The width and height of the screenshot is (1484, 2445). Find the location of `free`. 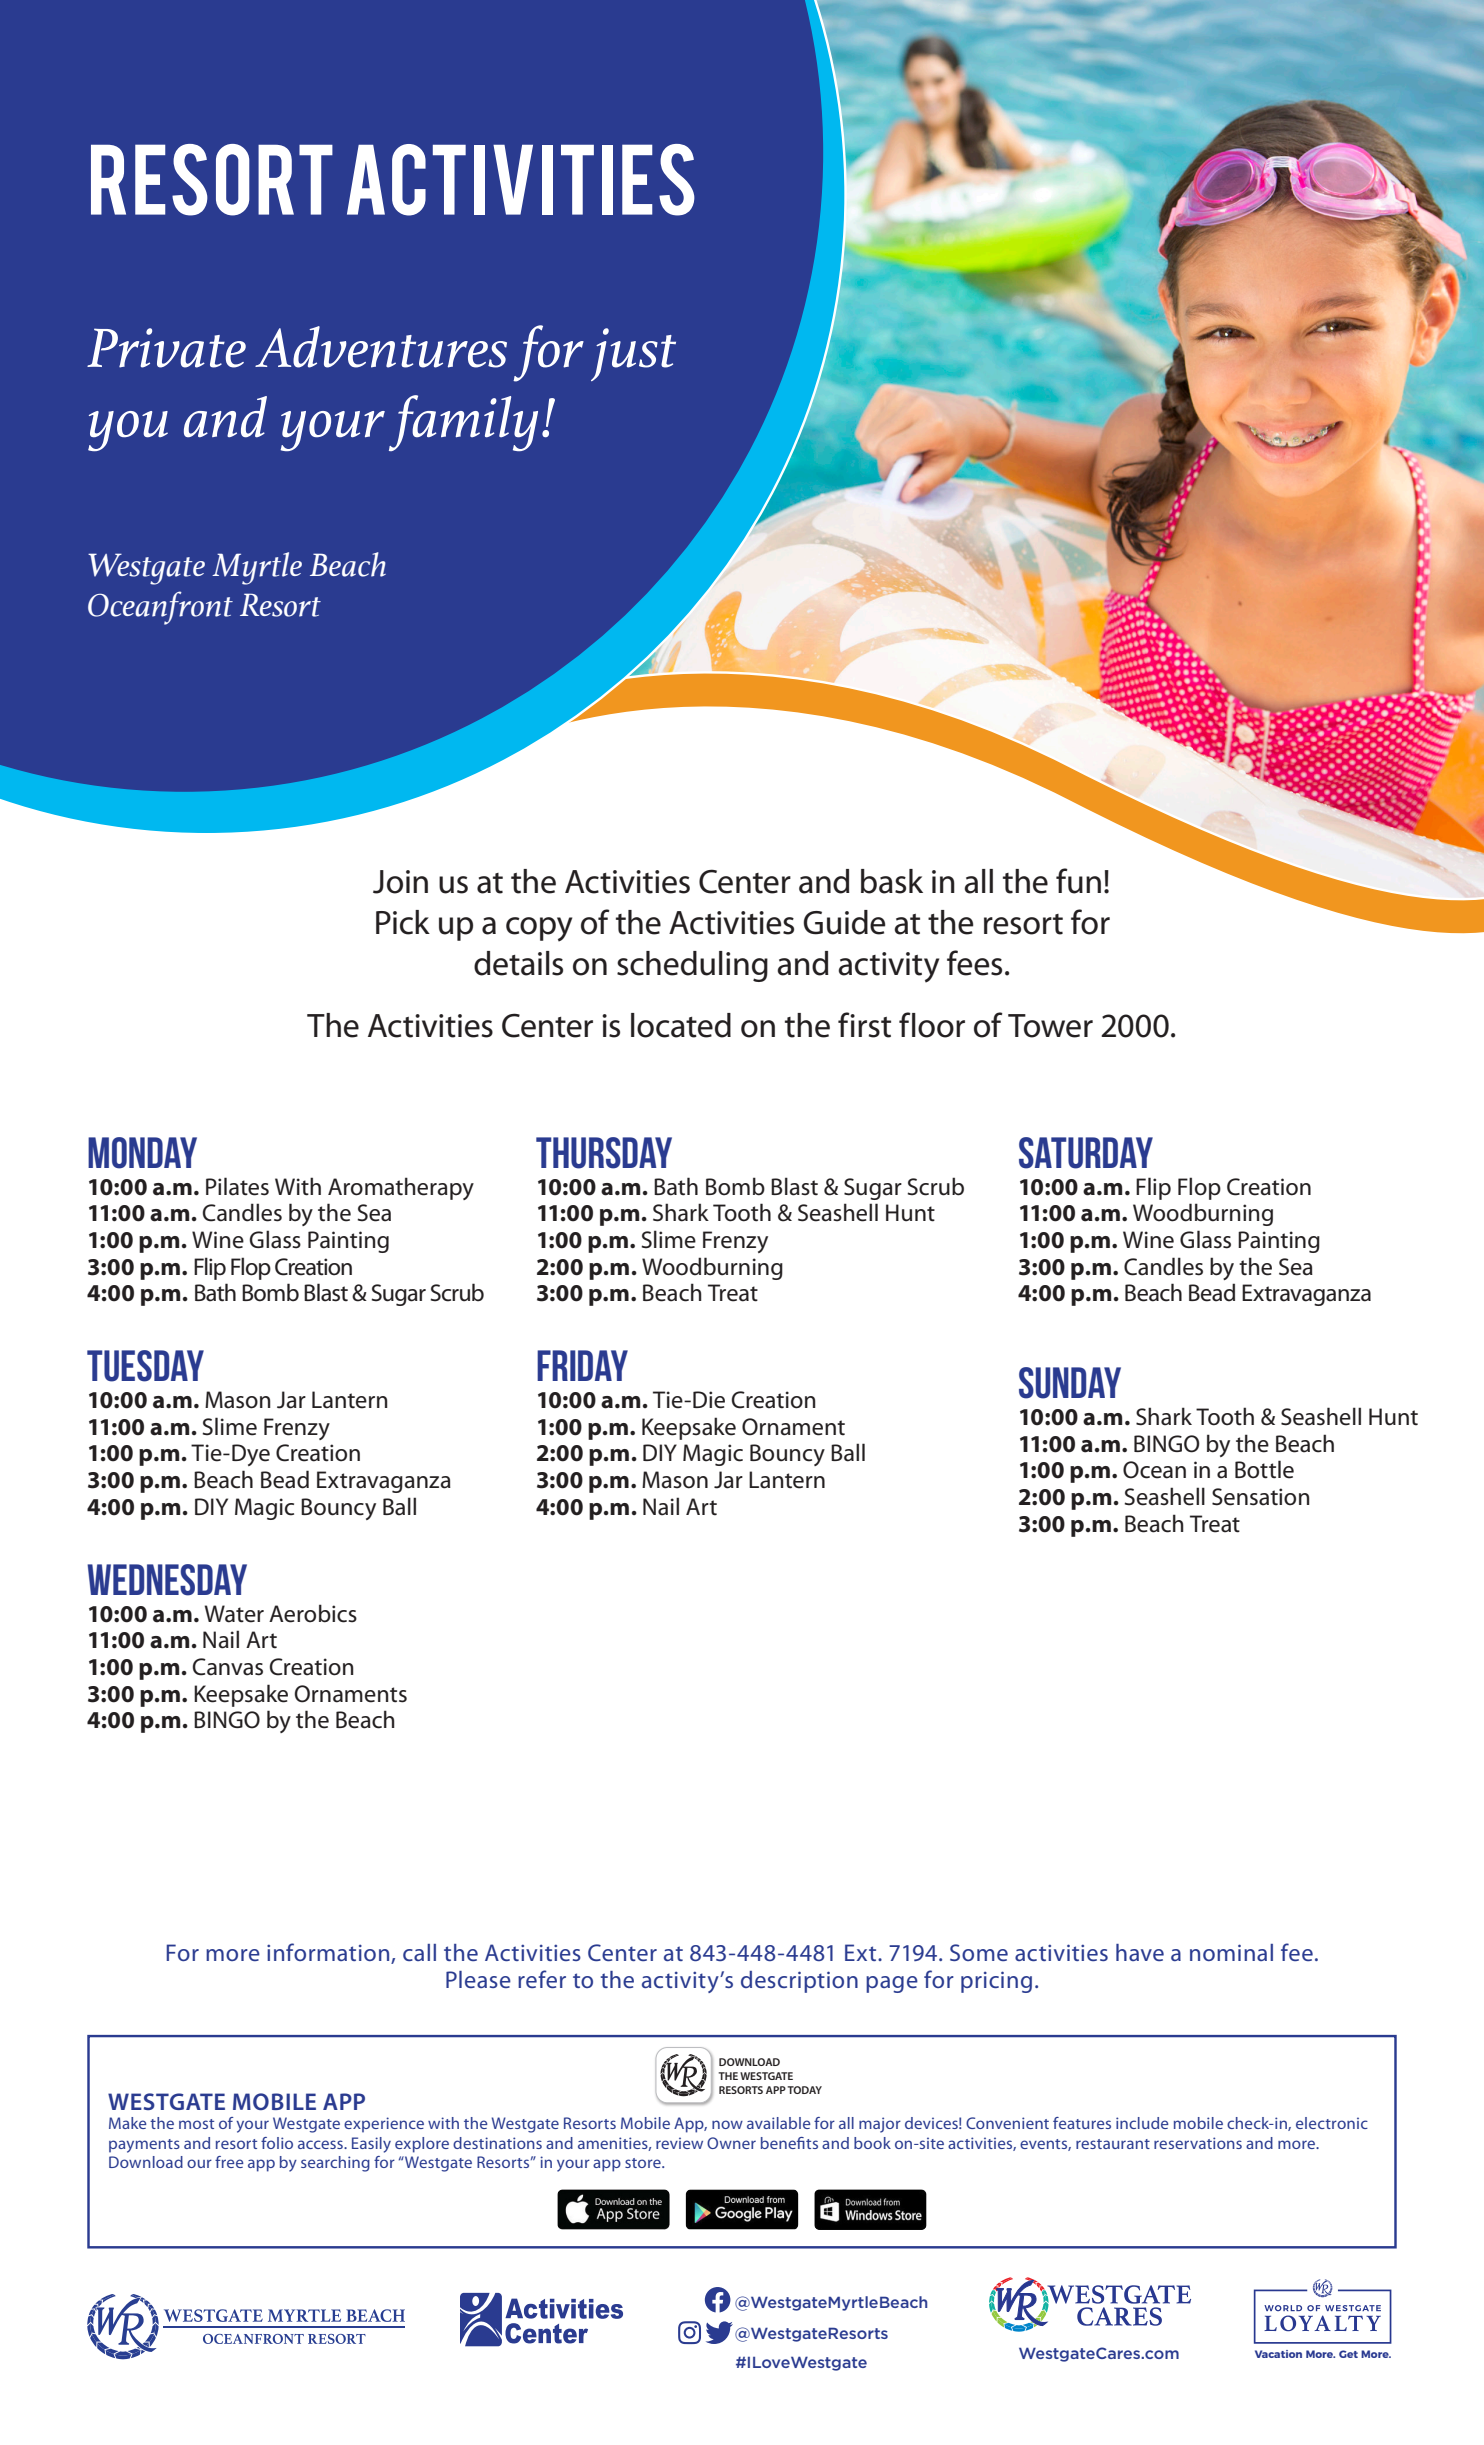

free is located at coordinates (229, 2162).
